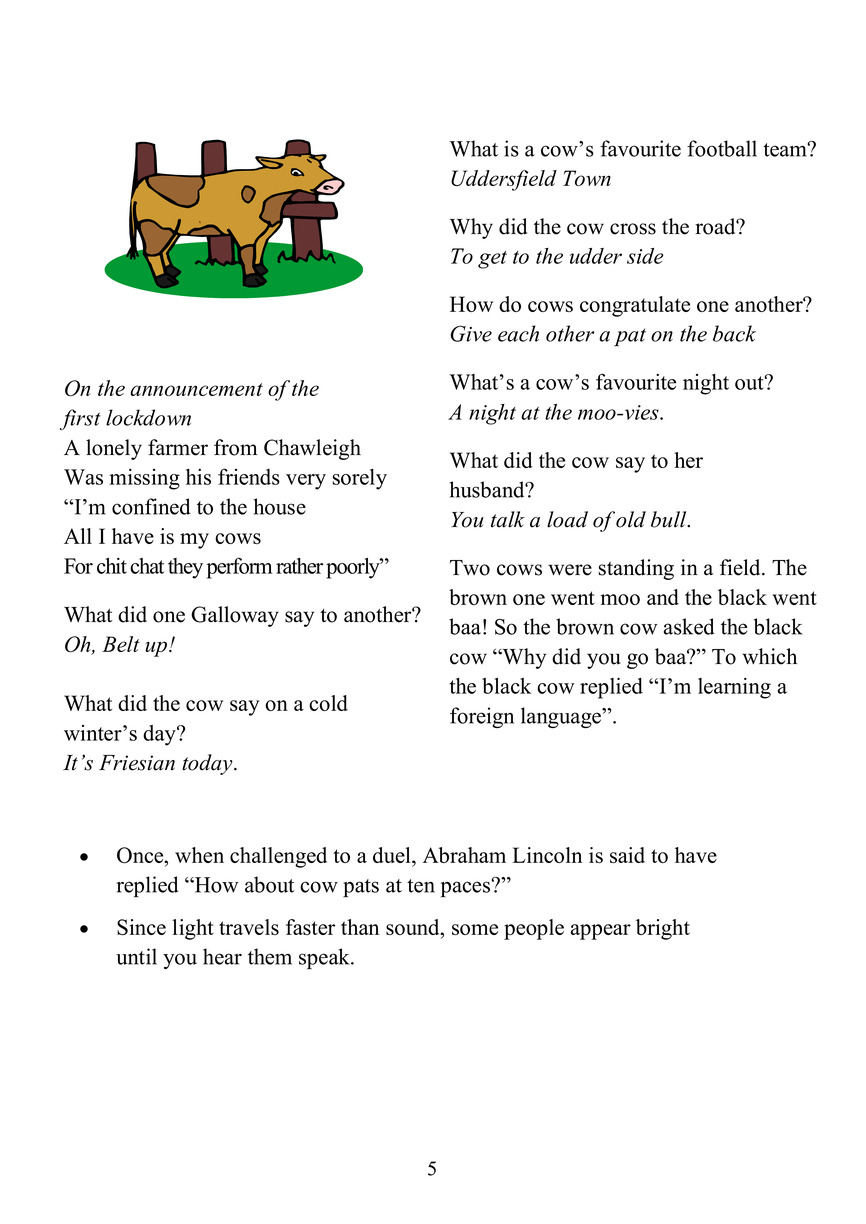 The image size is (866, 1224). I want to click on some, so click(475, 929).
